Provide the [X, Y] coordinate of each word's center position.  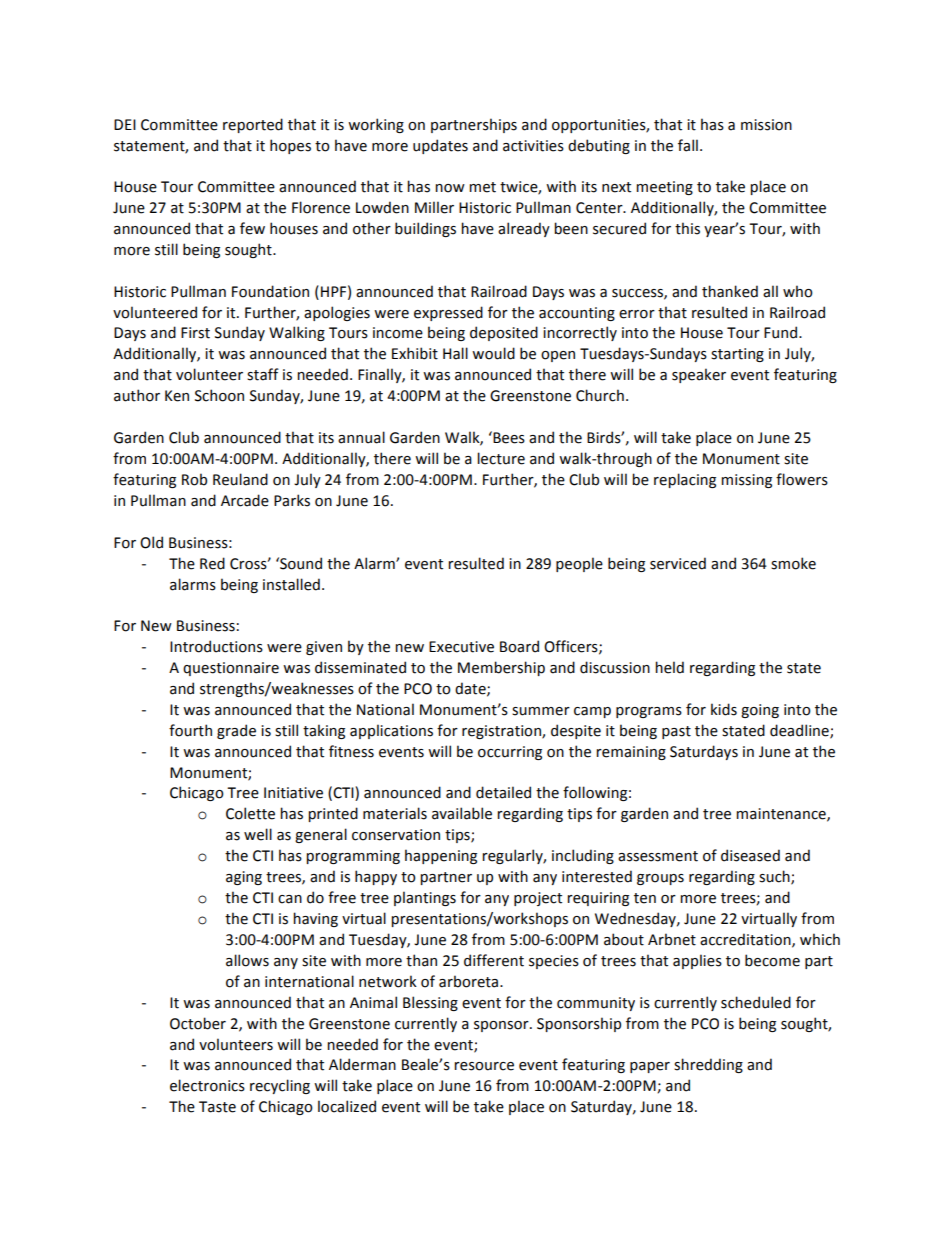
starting [737, 355]
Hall [455, 353]
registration [502, 732]
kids [724, 709]
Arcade [245, 500]
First [195, 333]
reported [253, 125]
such [775, 877]
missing [746, 481]
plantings [425, 898]
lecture [501, 458]
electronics [207, 1085]
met [482, 187]
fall [688, 145]
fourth [190, 730]
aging [244, 878]
